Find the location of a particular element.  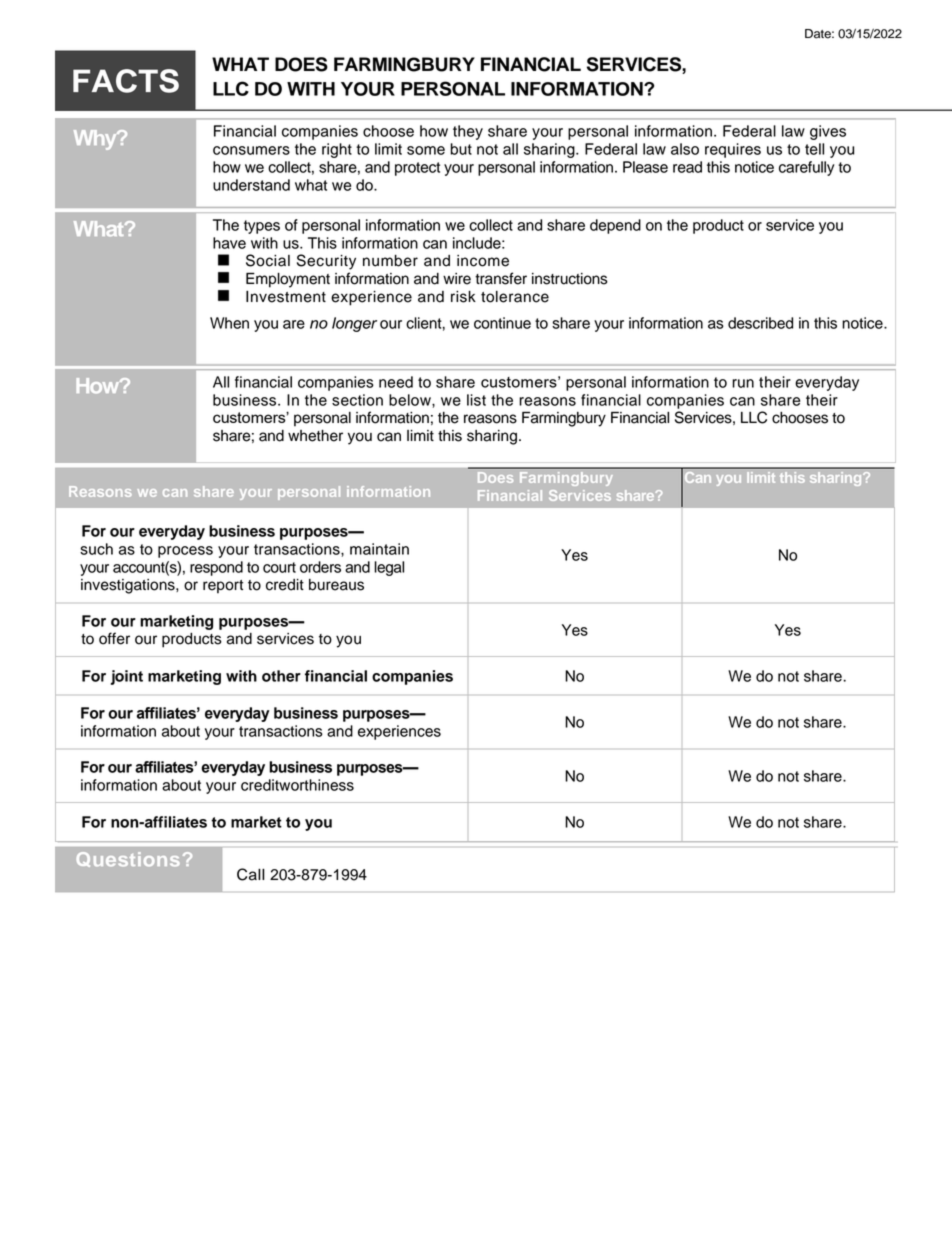

process is located at coordinates (185, 552).
